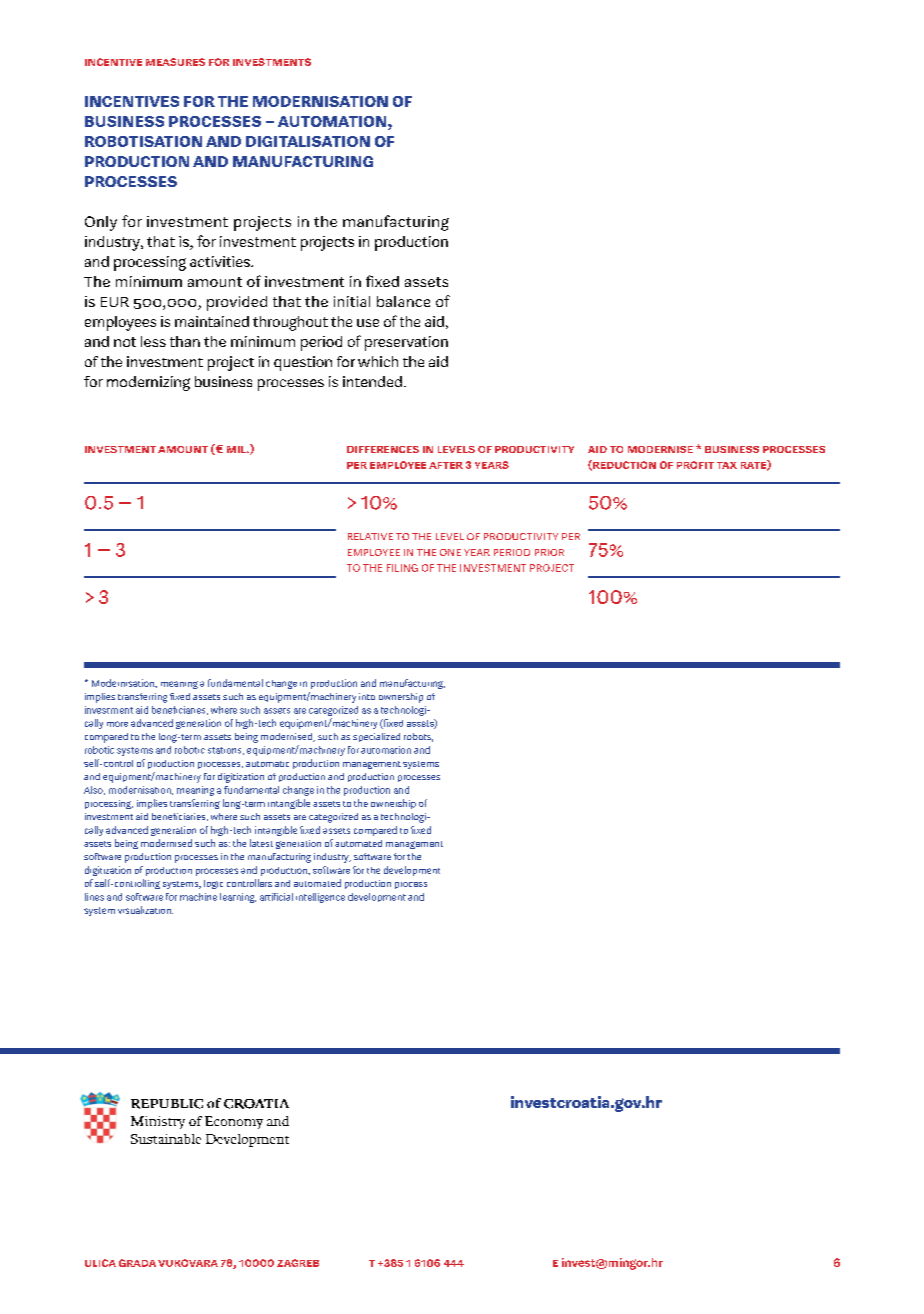  What do you see at coordinates (403, 301) in the screenshot?
I see `balance` at bounding box center [403, 301].
